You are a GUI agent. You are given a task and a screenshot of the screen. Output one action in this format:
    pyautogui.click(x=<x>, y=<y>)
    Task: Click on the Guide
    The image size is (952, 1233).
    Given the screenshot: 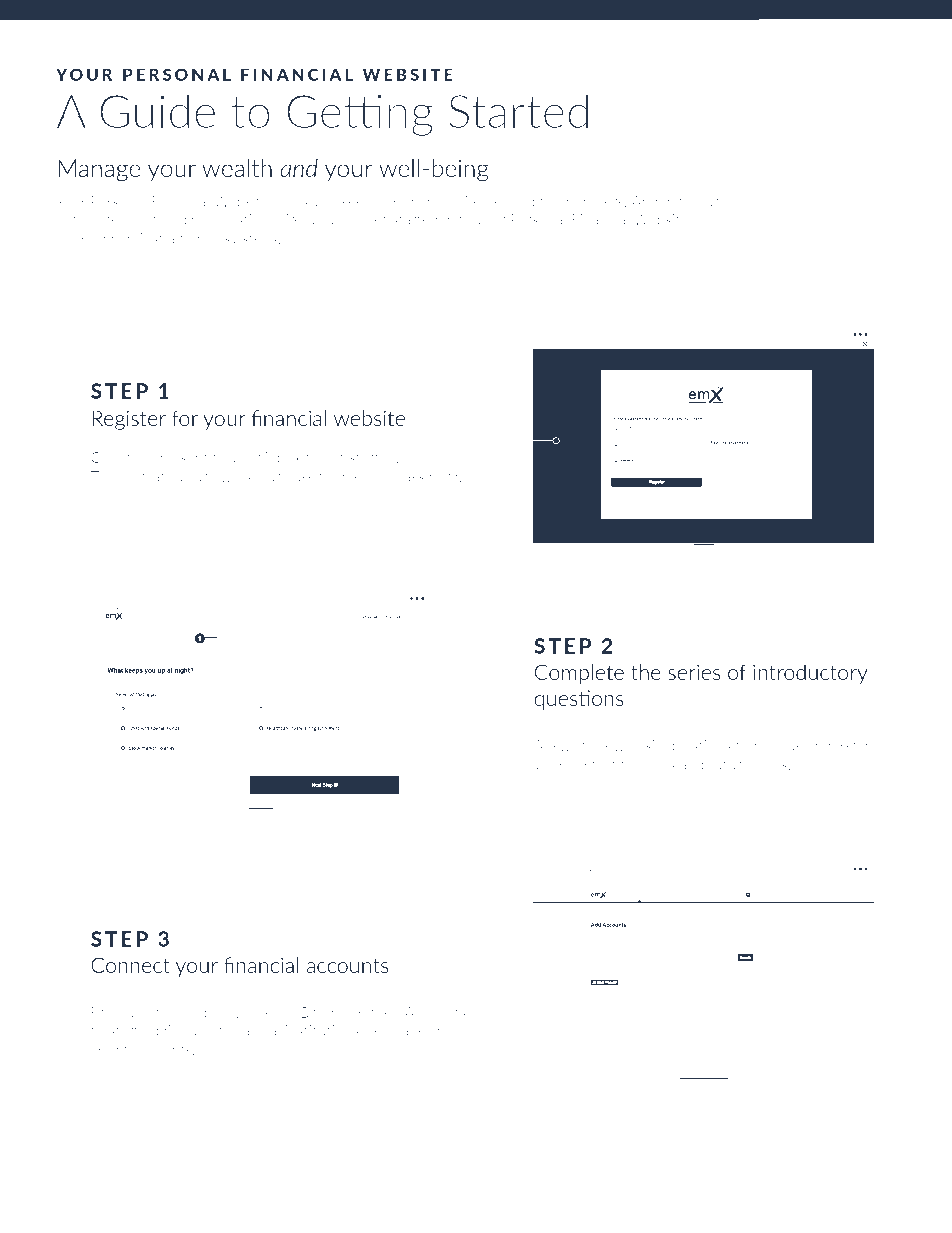 What is the action you would take?
    pyautogui.click(x=157, y=111)
